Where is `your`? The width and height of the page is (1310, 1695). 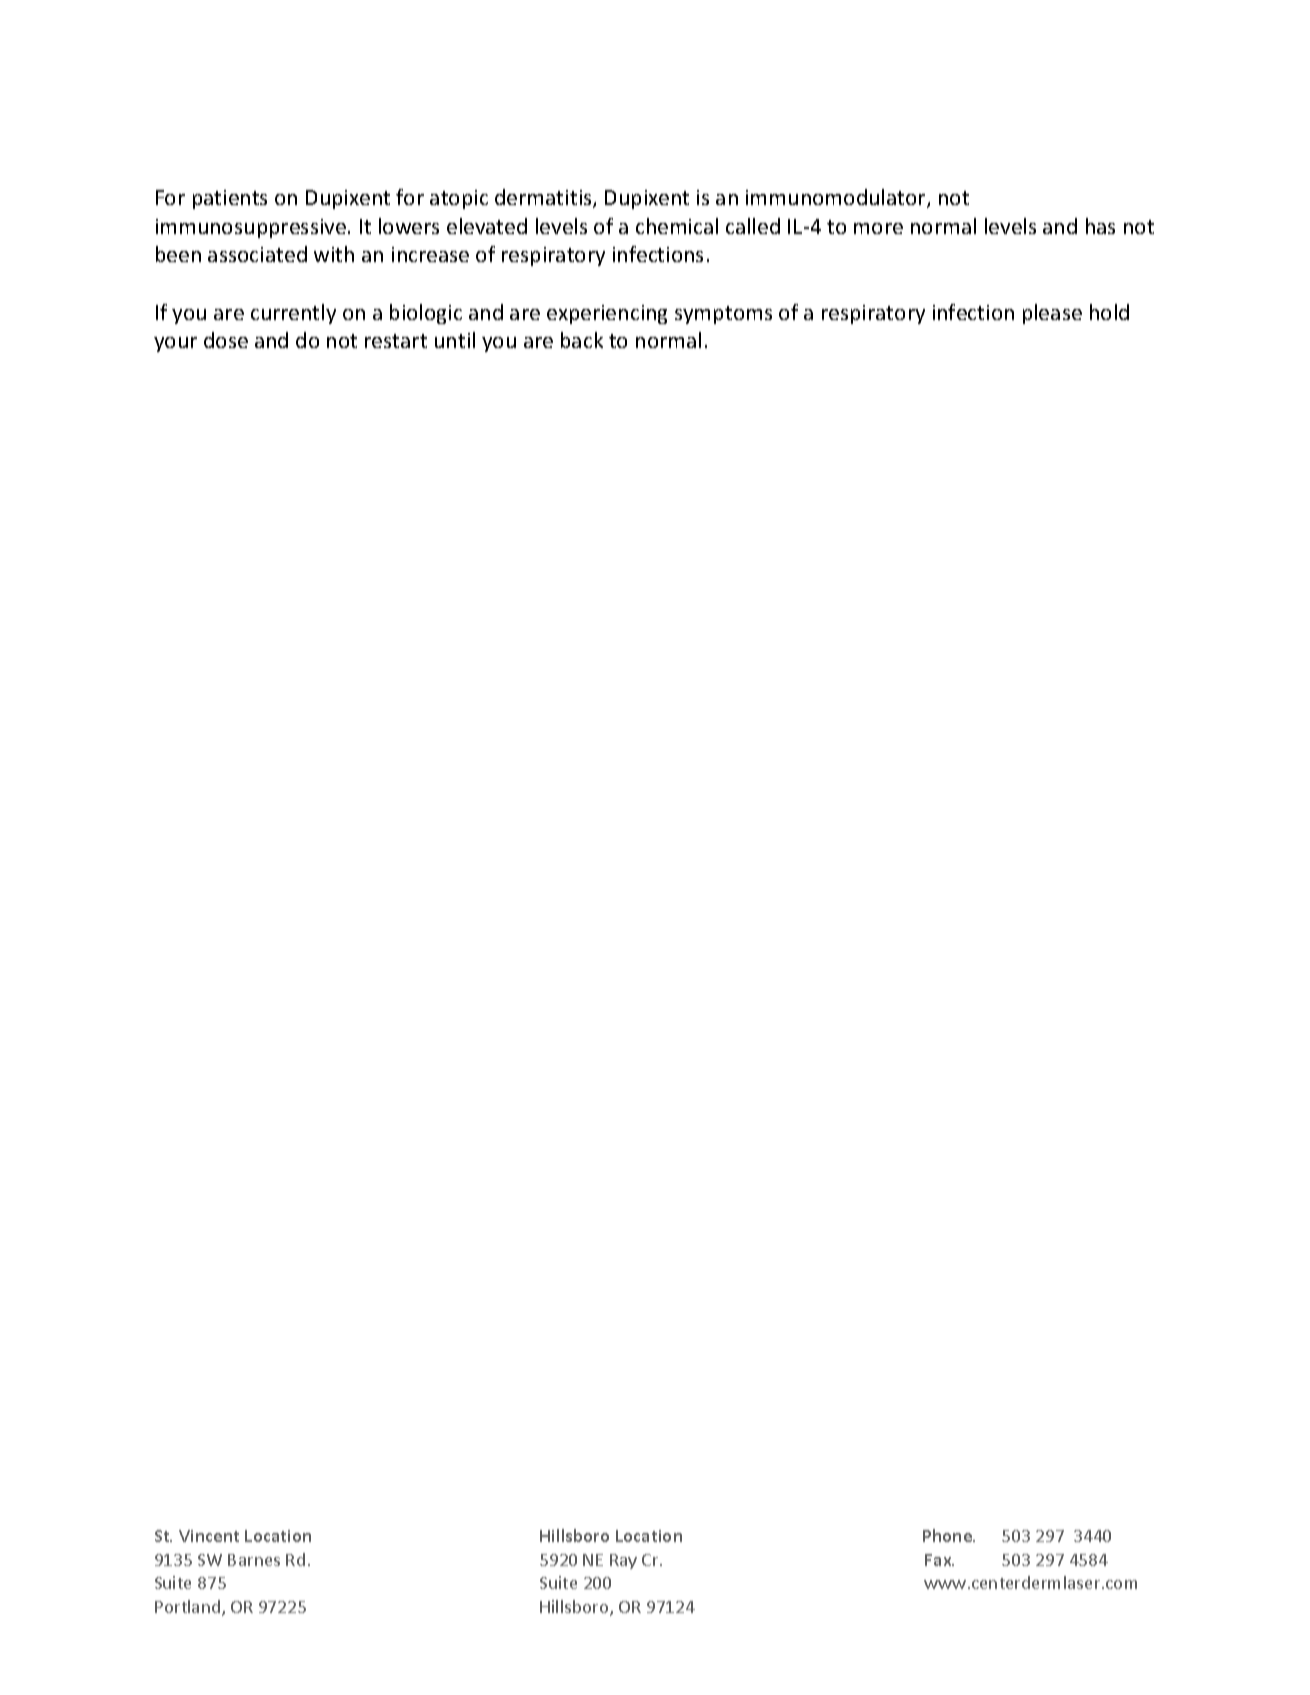 your is located at coordinates (175, 344).
